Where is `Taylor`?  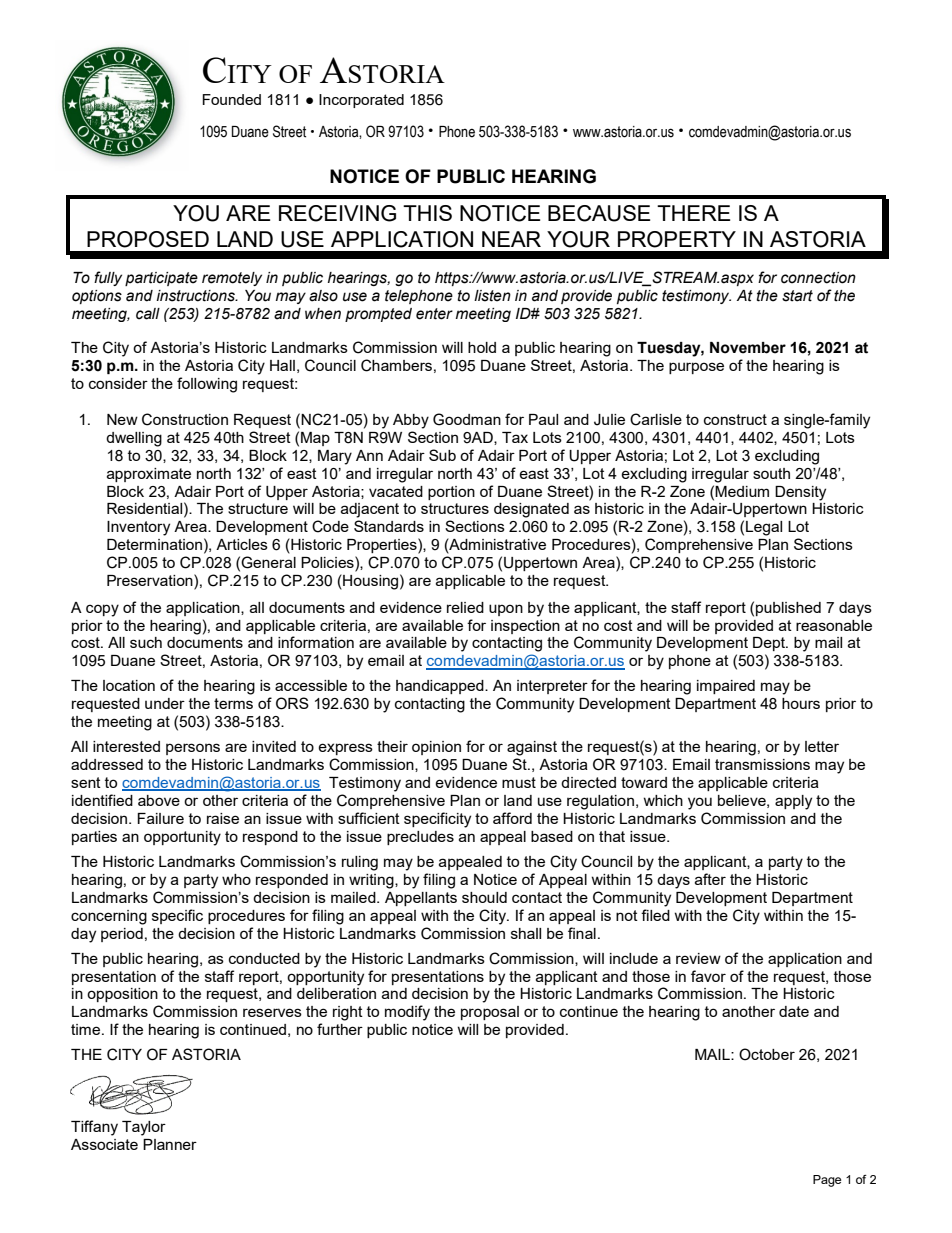
Taylor is located at coordinates (144, 1128).
